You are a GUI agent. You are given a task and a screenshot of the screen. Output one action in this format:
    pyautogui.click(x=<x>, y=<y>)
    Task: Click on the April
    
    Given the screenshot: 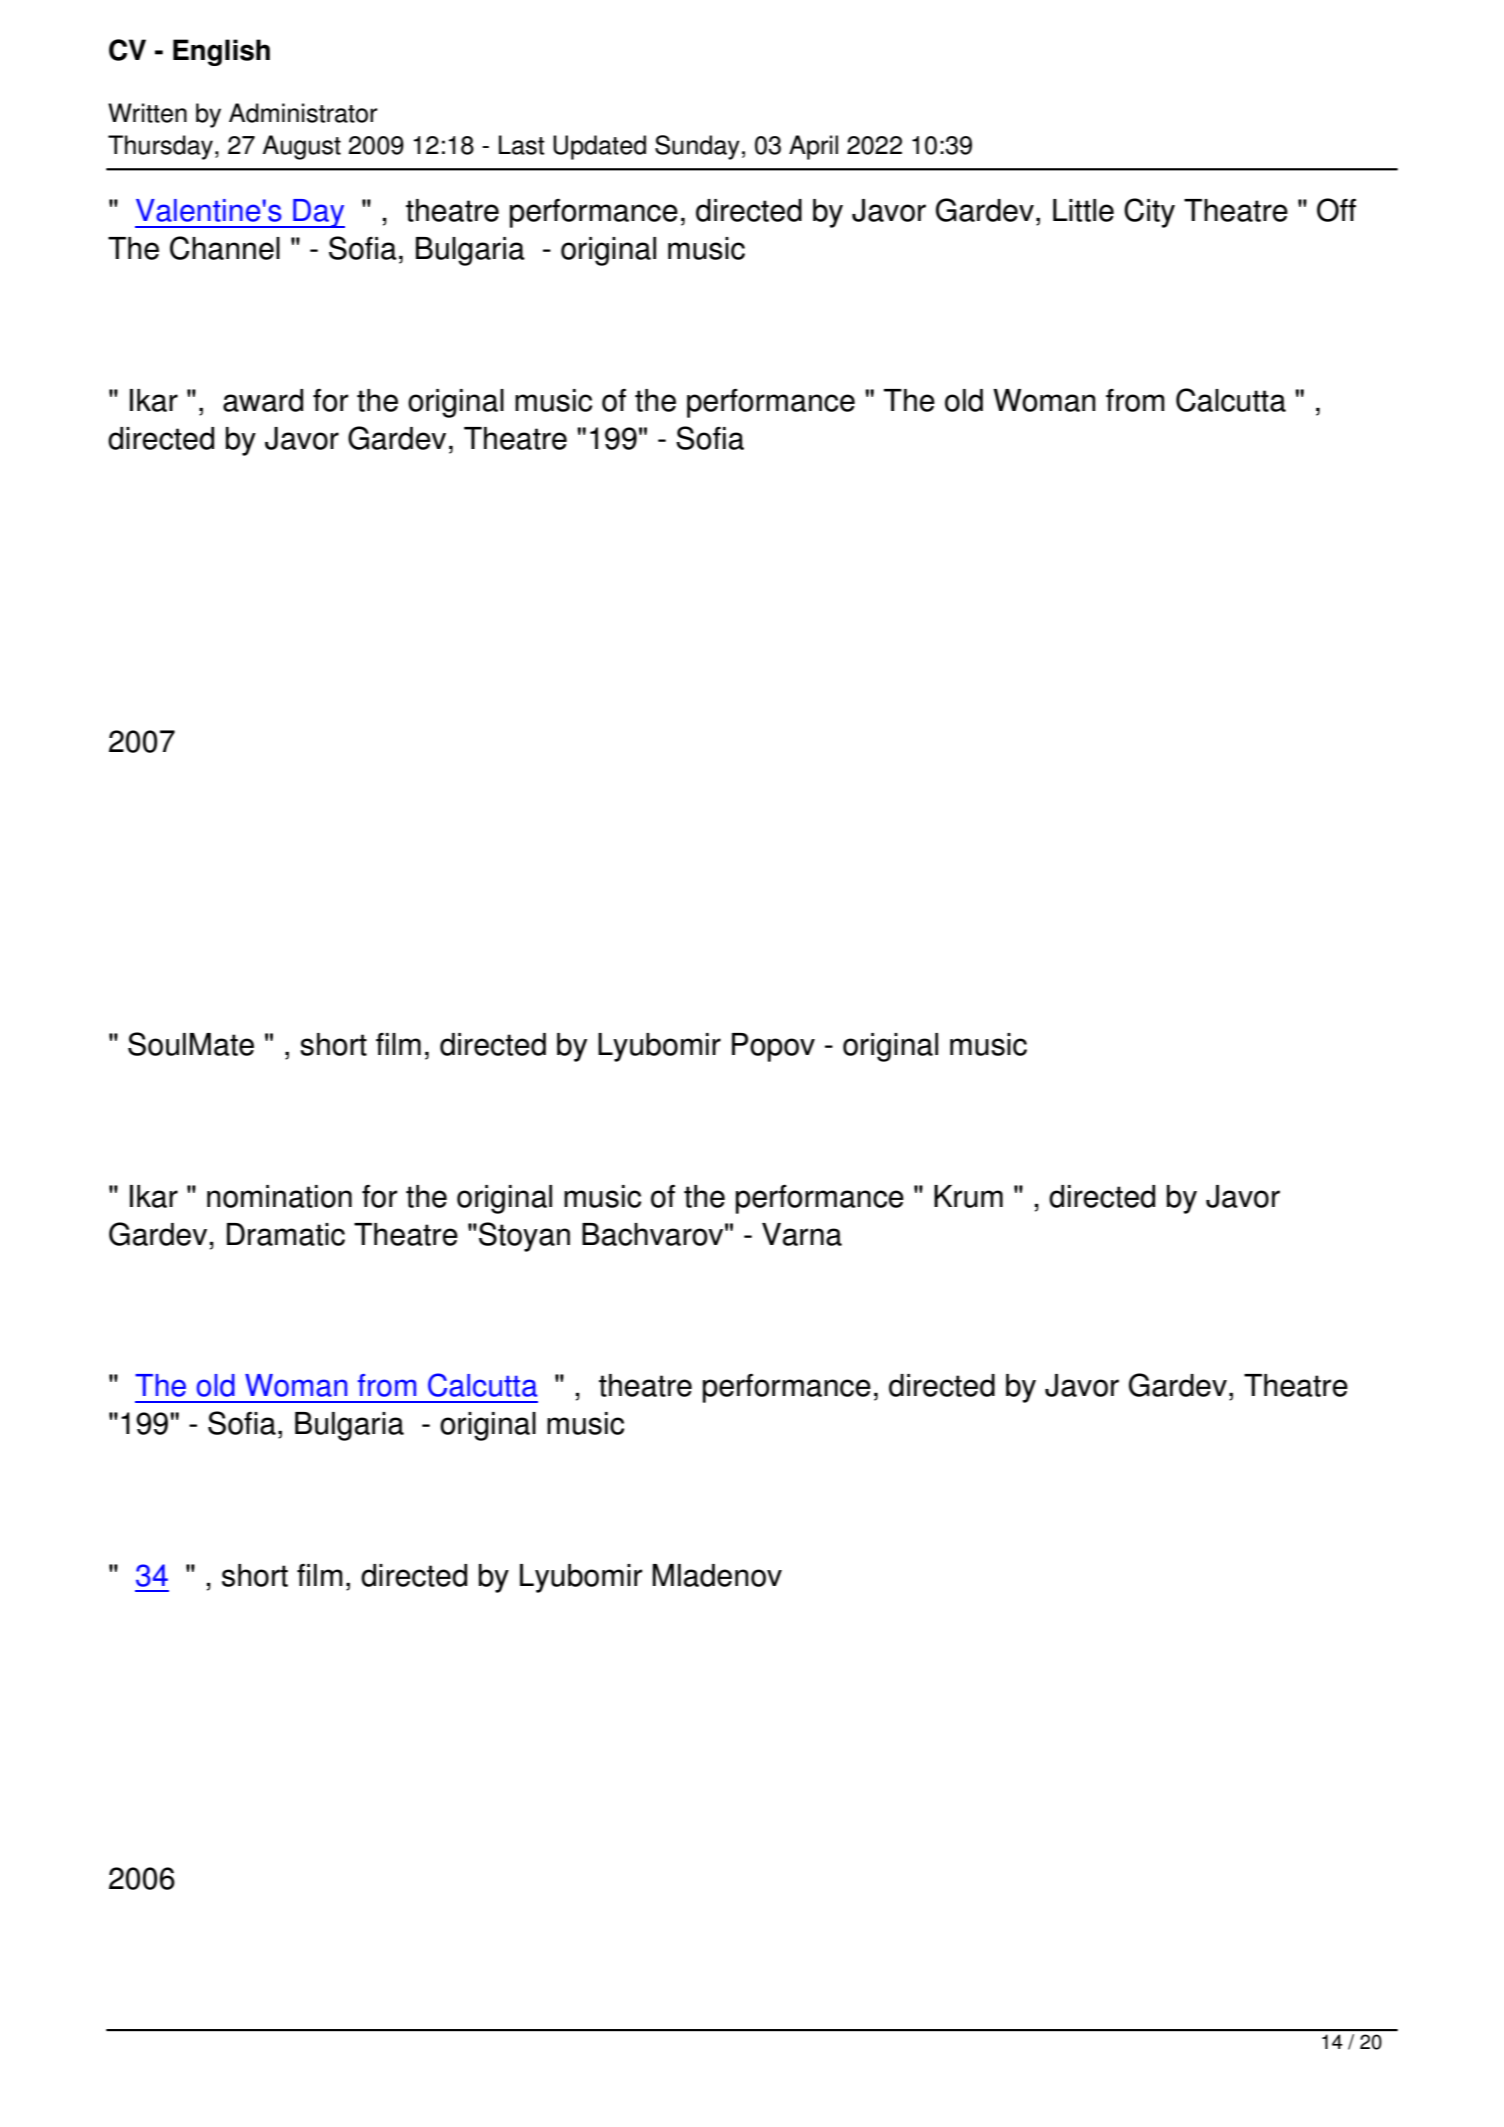 What is the action you would take?
    pyautogui.click(x=813, y=147)
